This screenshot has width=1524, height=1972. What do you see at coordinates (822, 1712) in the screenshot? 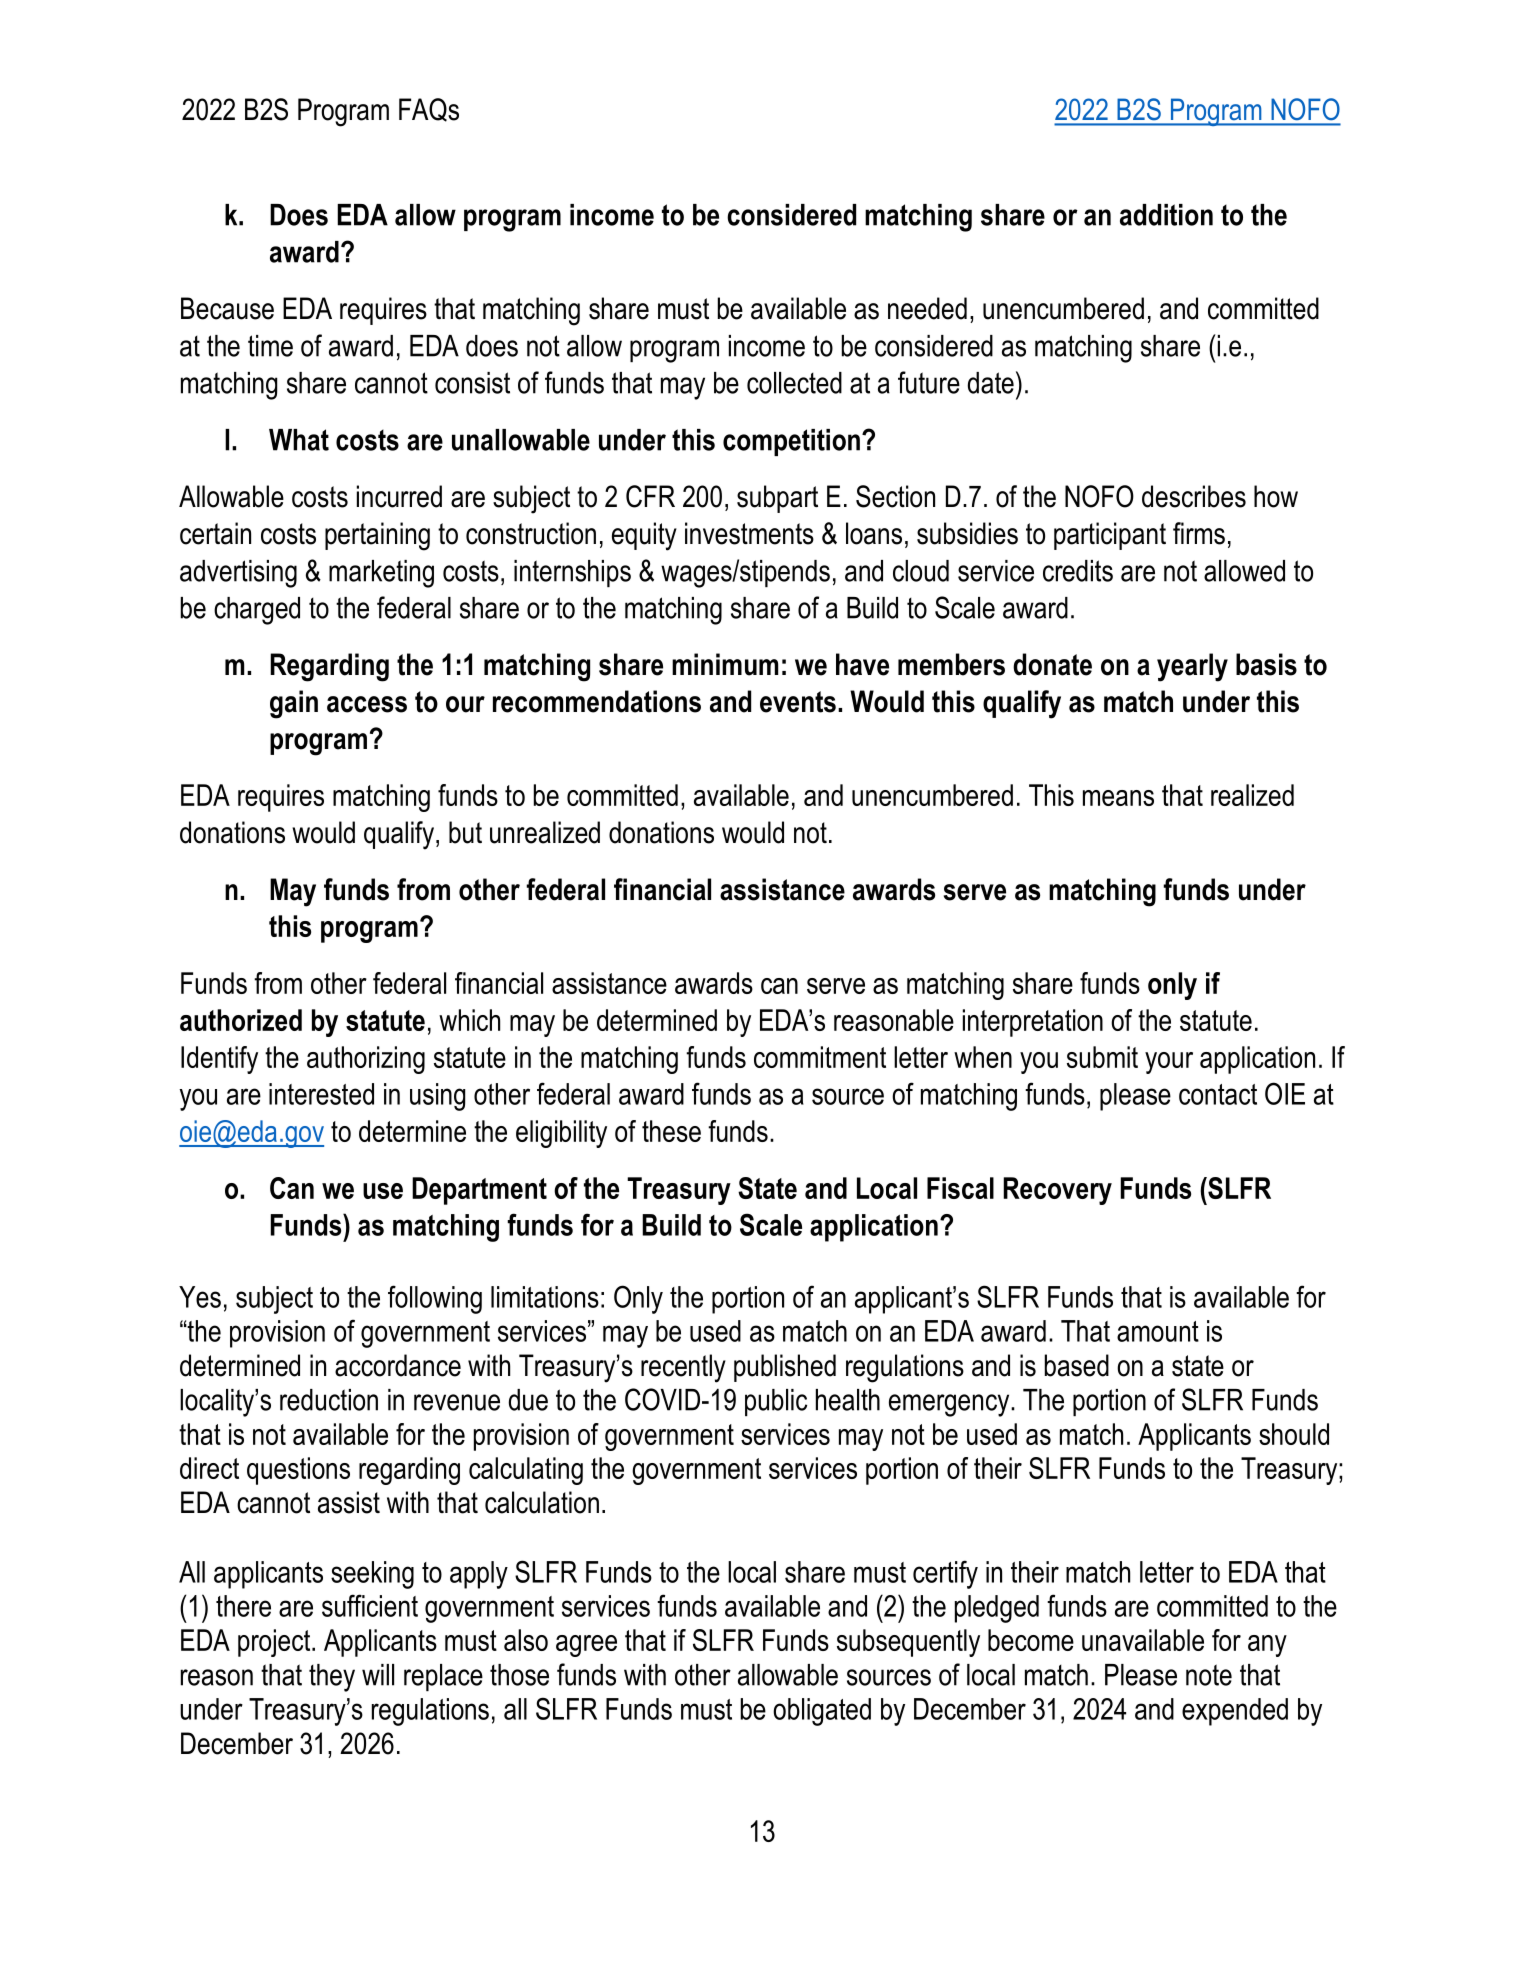
I see `obligated` at bounding box center [822, 1712].
